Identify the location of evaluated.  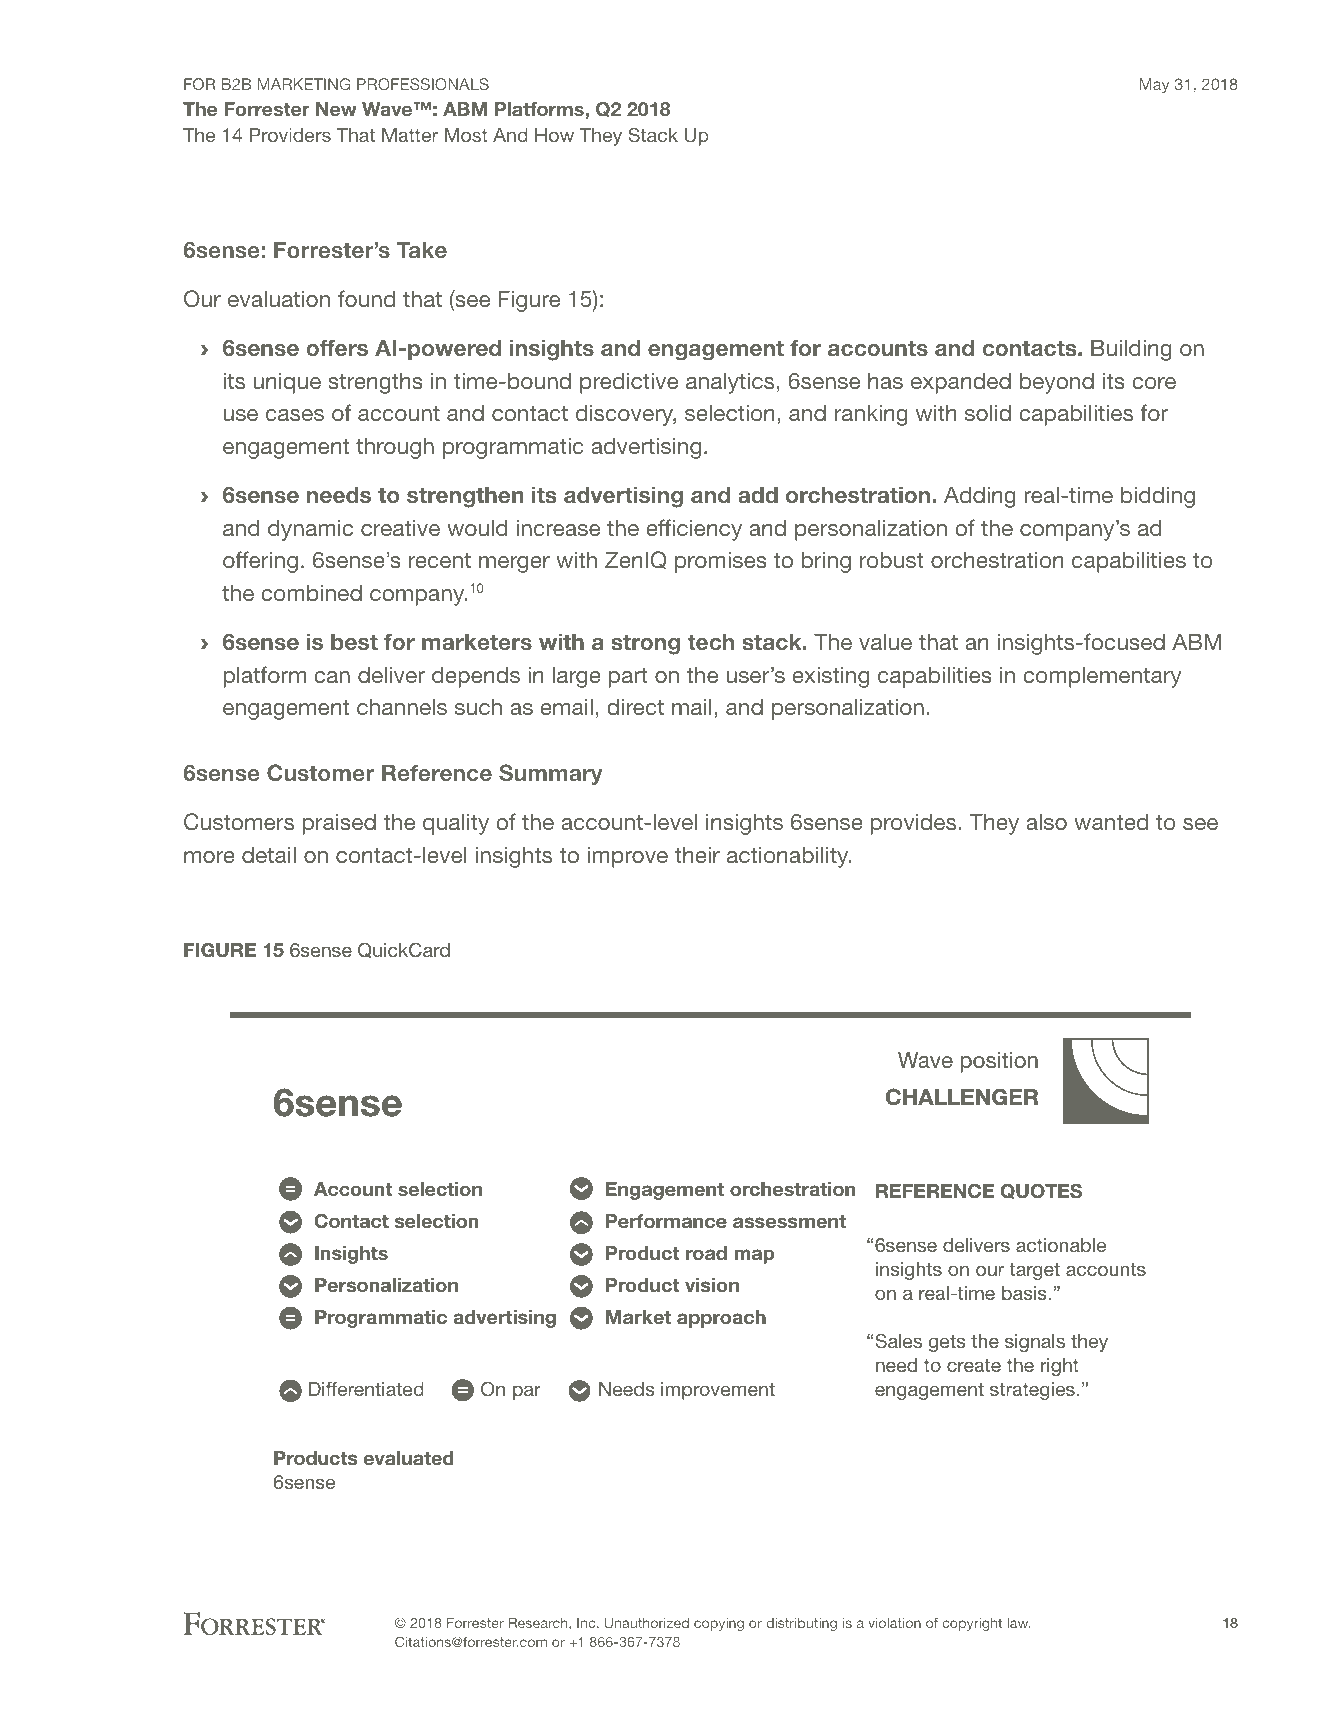
(408, 1458).
